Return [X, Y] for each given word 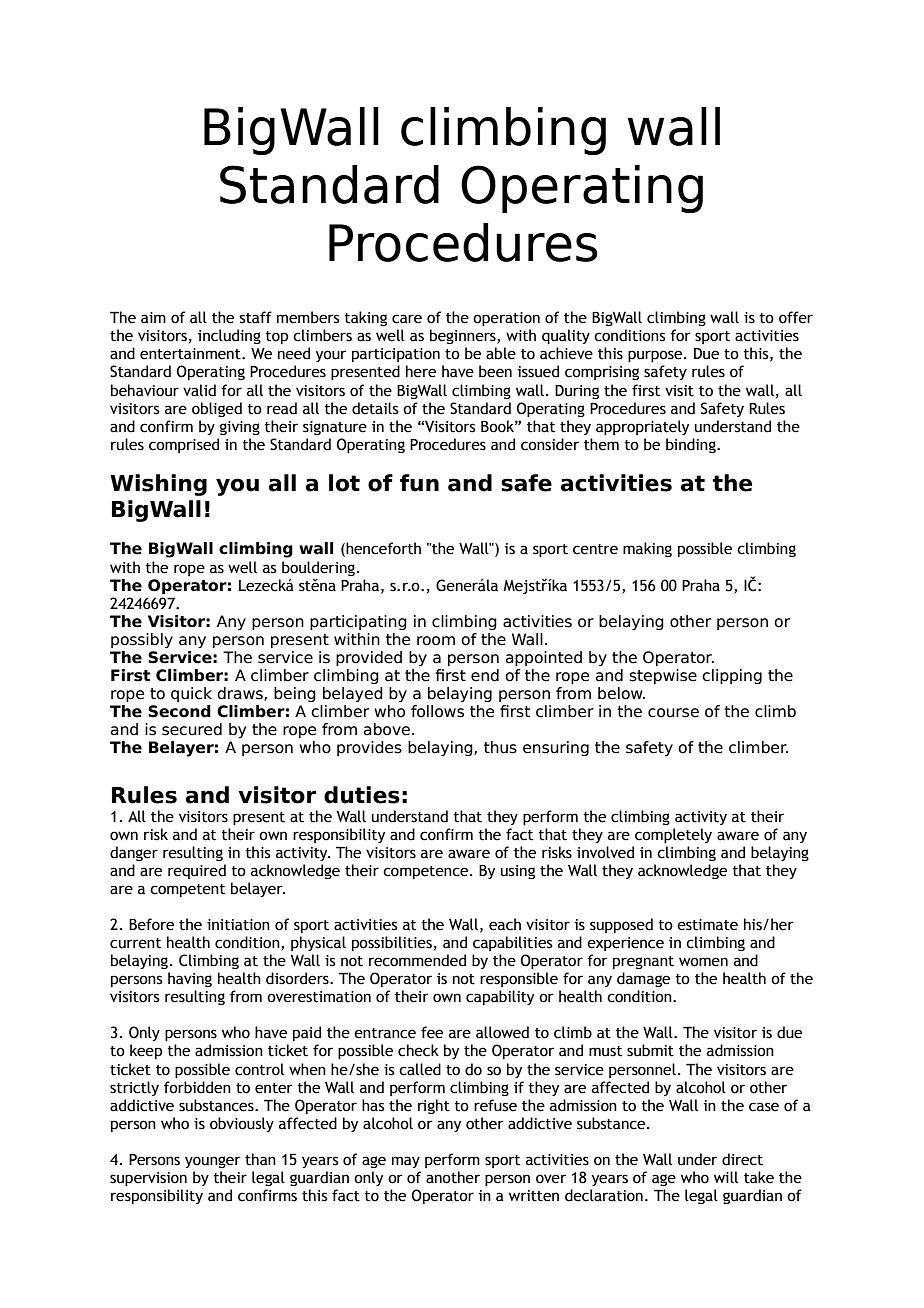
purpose [656, 356]
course [673, 713]
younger [213, 1162]
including [229, 336]
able [501, 353]
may [406, 1162]
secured [192, 729]
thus [500, 747]
